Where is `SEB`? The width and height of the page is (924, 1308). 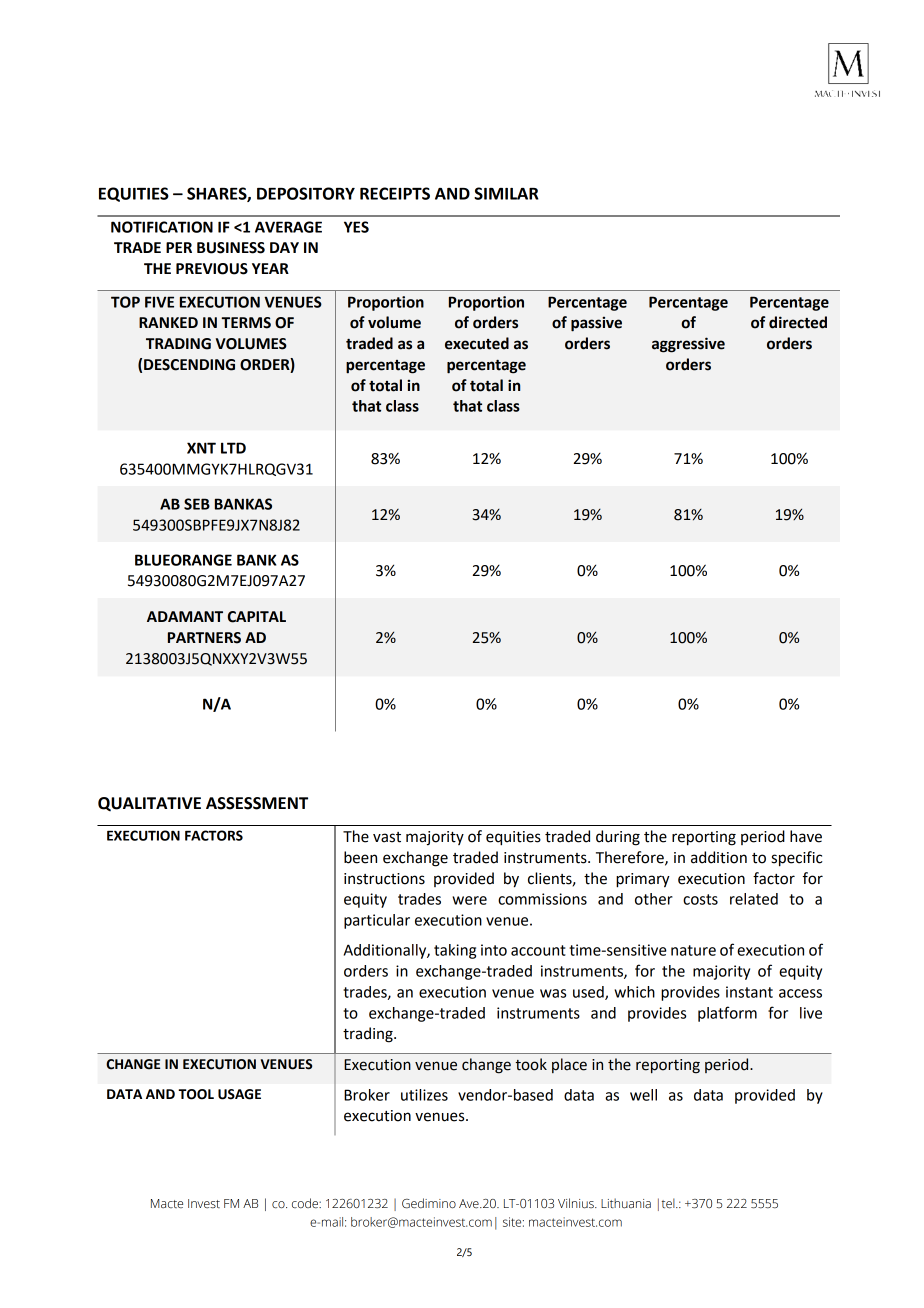
SEB is located at coordinates (197, 504).
